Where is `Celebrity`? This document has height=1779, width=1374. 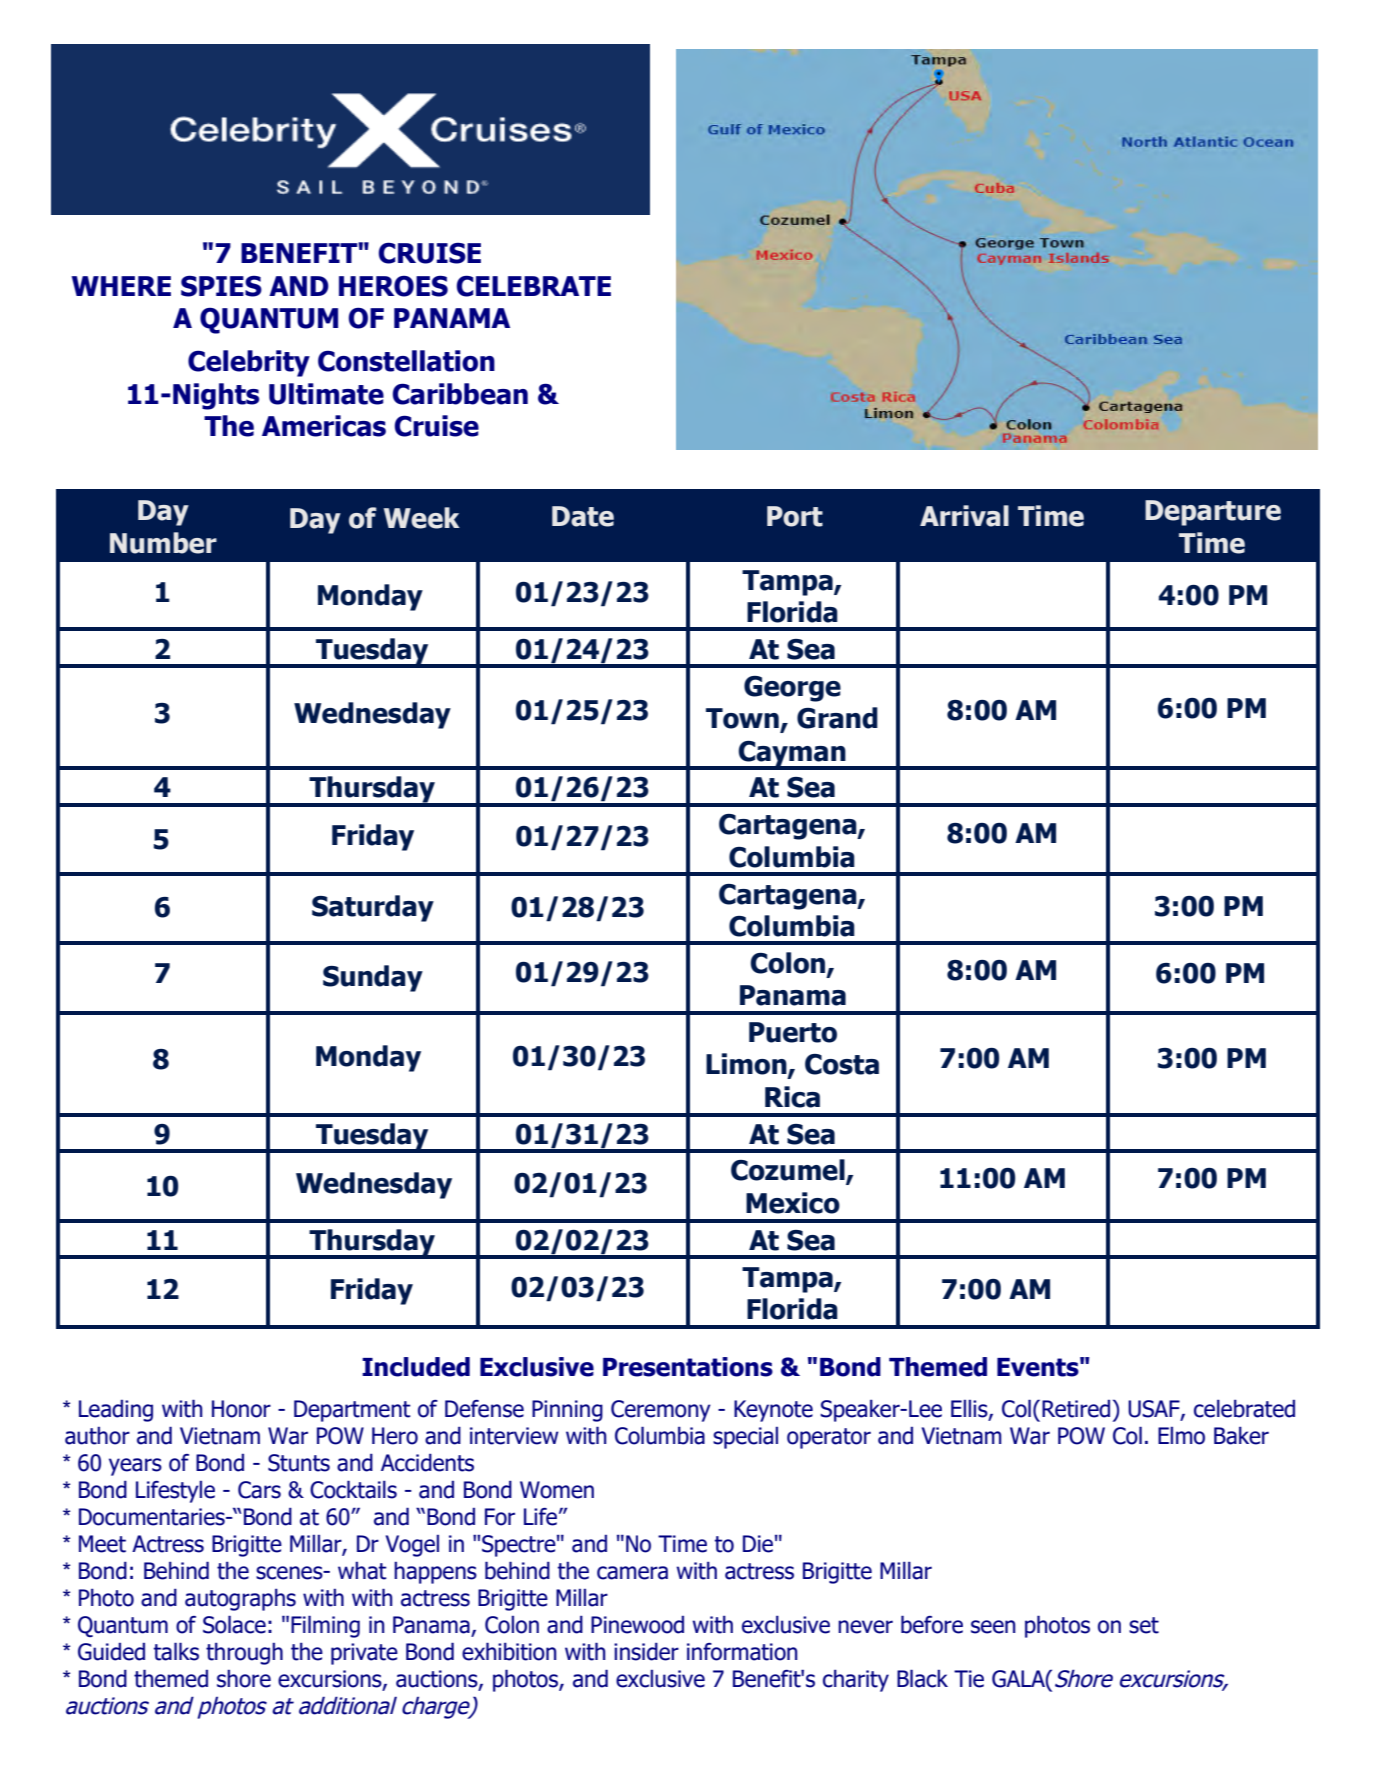 Celebrity is located at coordinates (249, 363).
